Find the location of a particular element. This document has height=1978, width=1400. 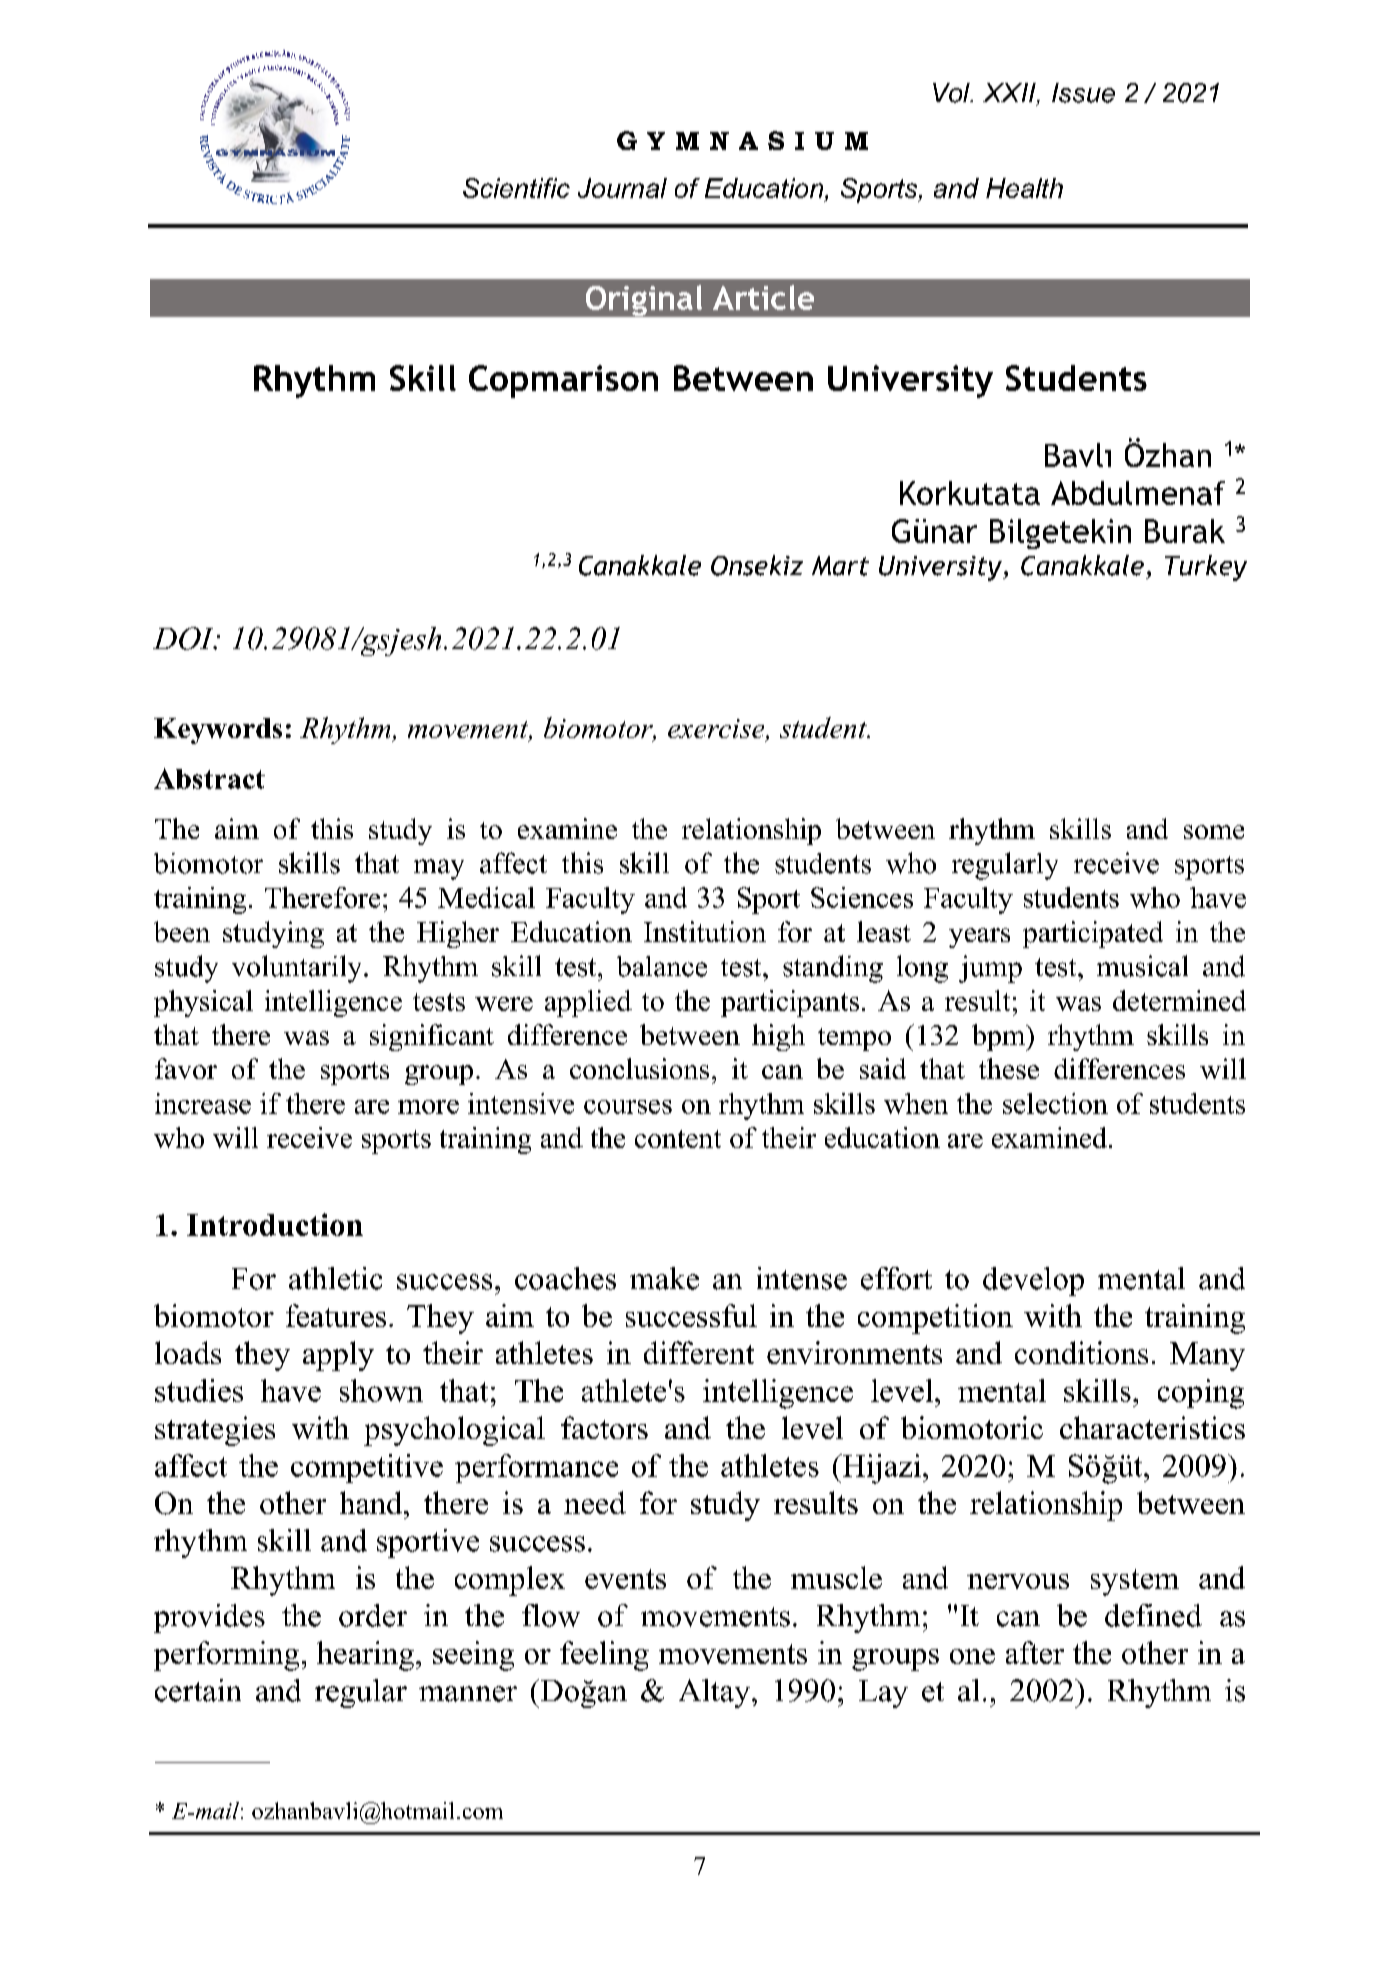

hearing is located at coordinates (365, 1656).
